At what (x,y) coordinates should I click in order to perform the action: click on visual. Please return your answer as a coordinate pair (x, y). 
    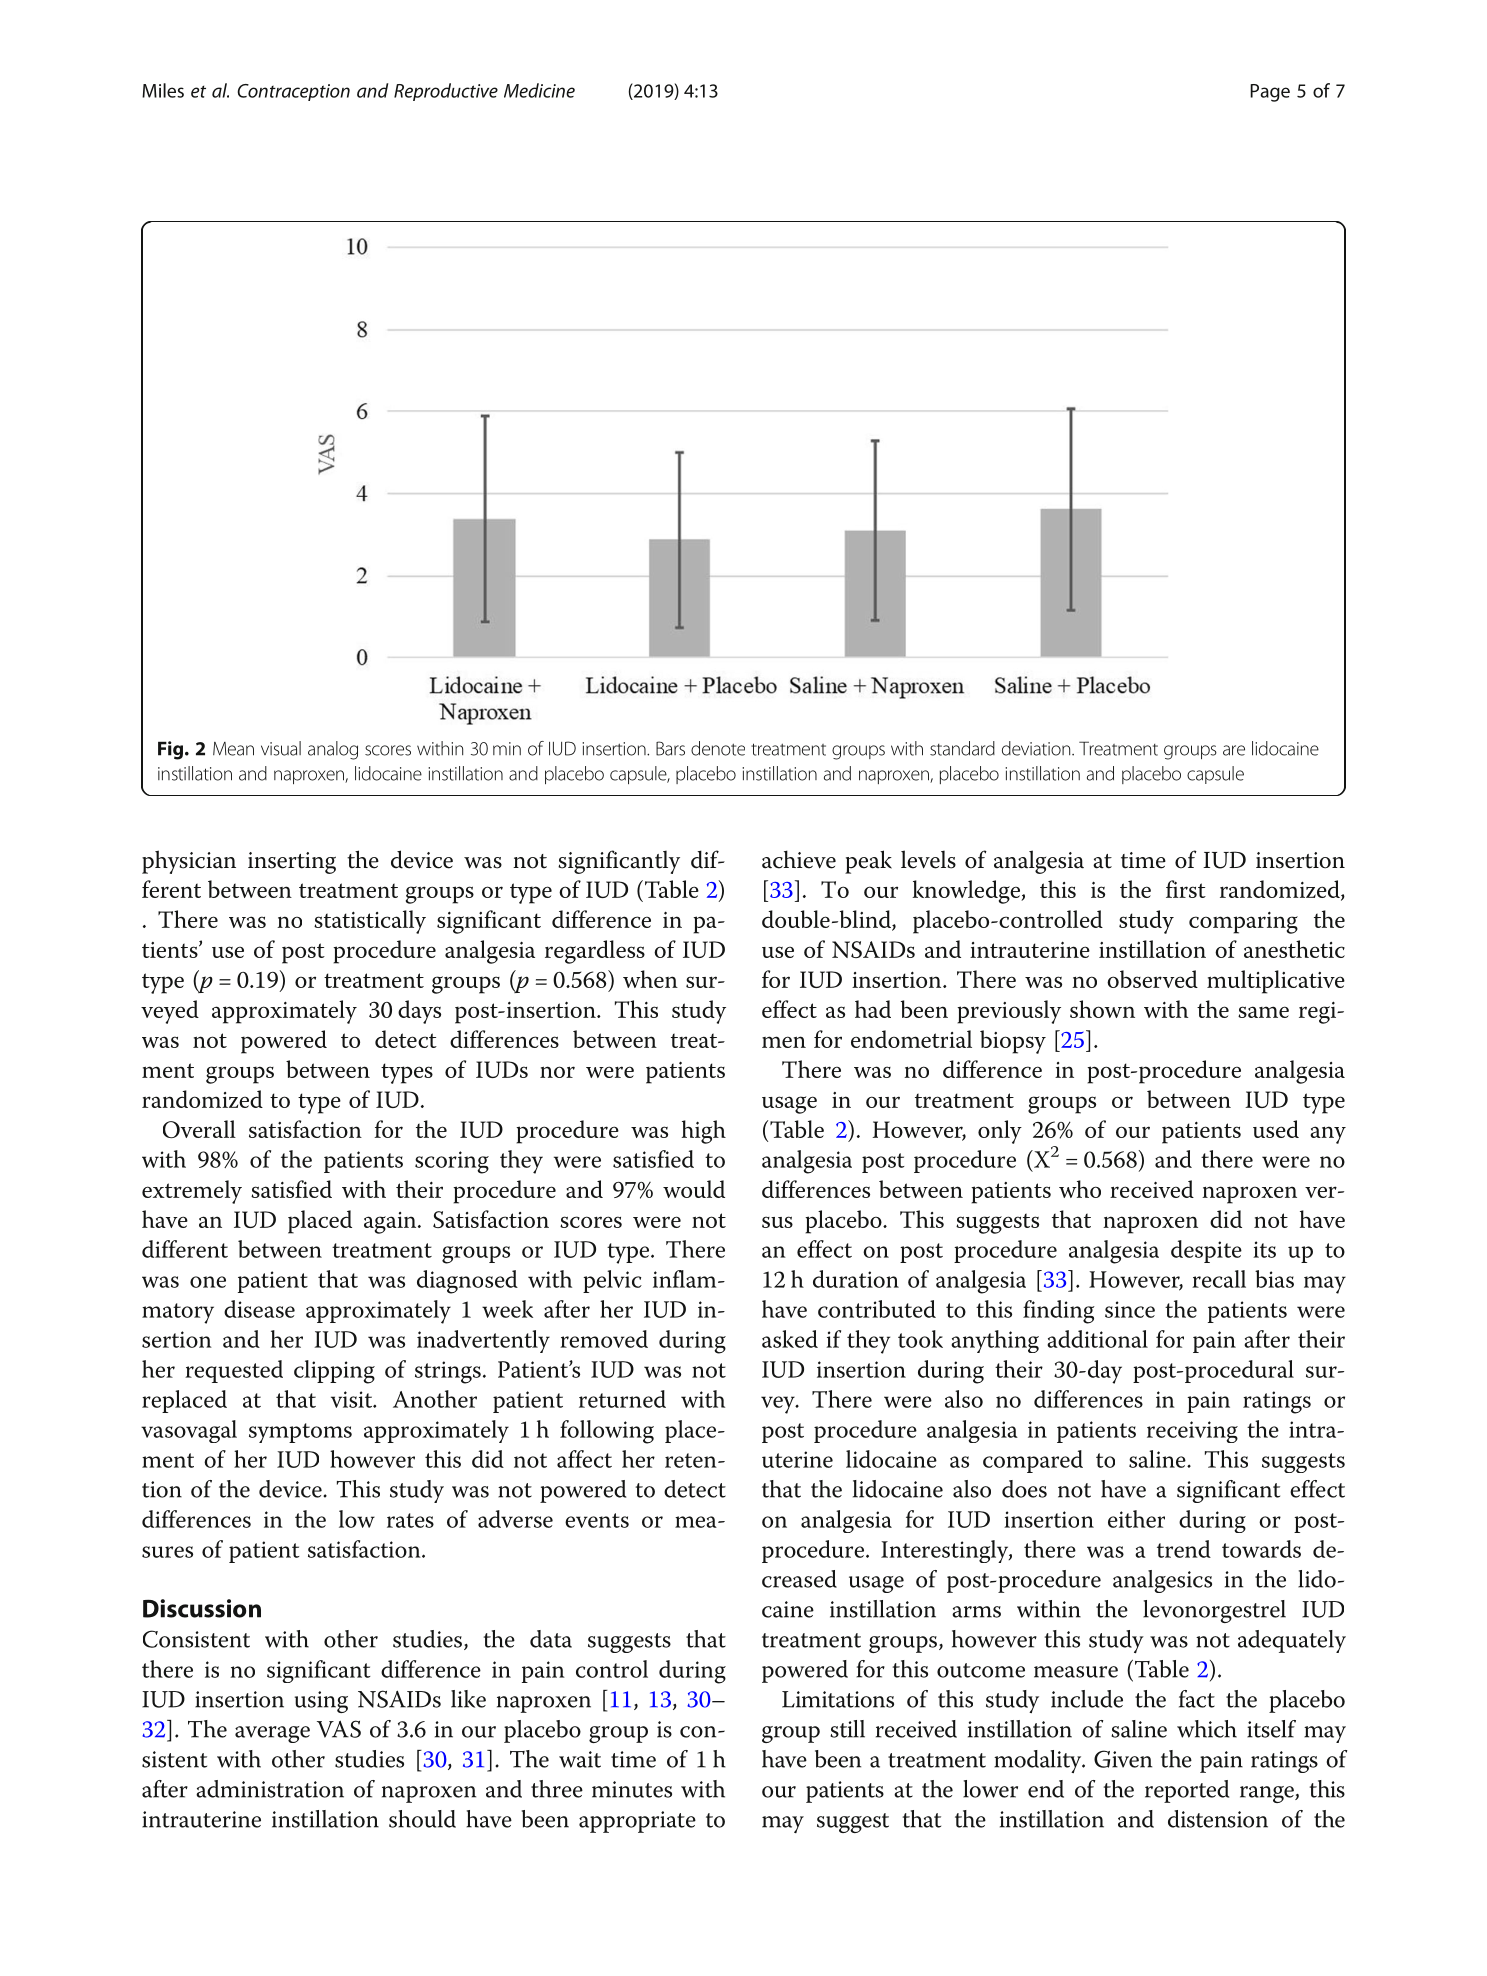
    Looking at the image, I should click on (281, 748).
